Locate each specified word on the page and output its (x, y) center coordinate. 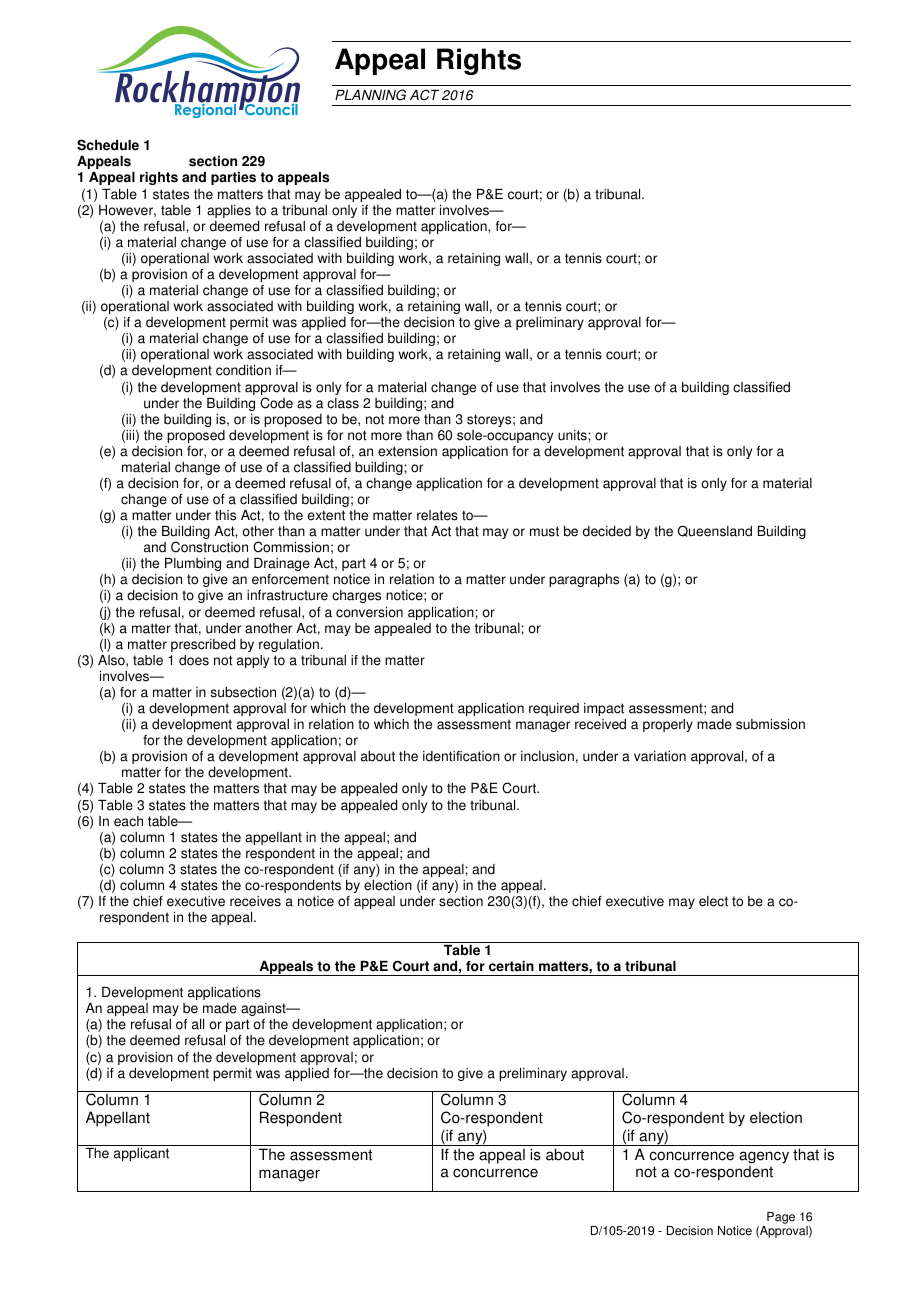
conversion (369, 612)
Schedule (108, 145)
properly (668, 725)
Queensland (715, 531)
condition (243, 370)
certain (511, 966)
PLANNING (370, 95)
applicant (141, 1154)
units (573, 435)
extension (407, 451)
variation (660, 756)
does (194, 660)
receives (255, 901)
